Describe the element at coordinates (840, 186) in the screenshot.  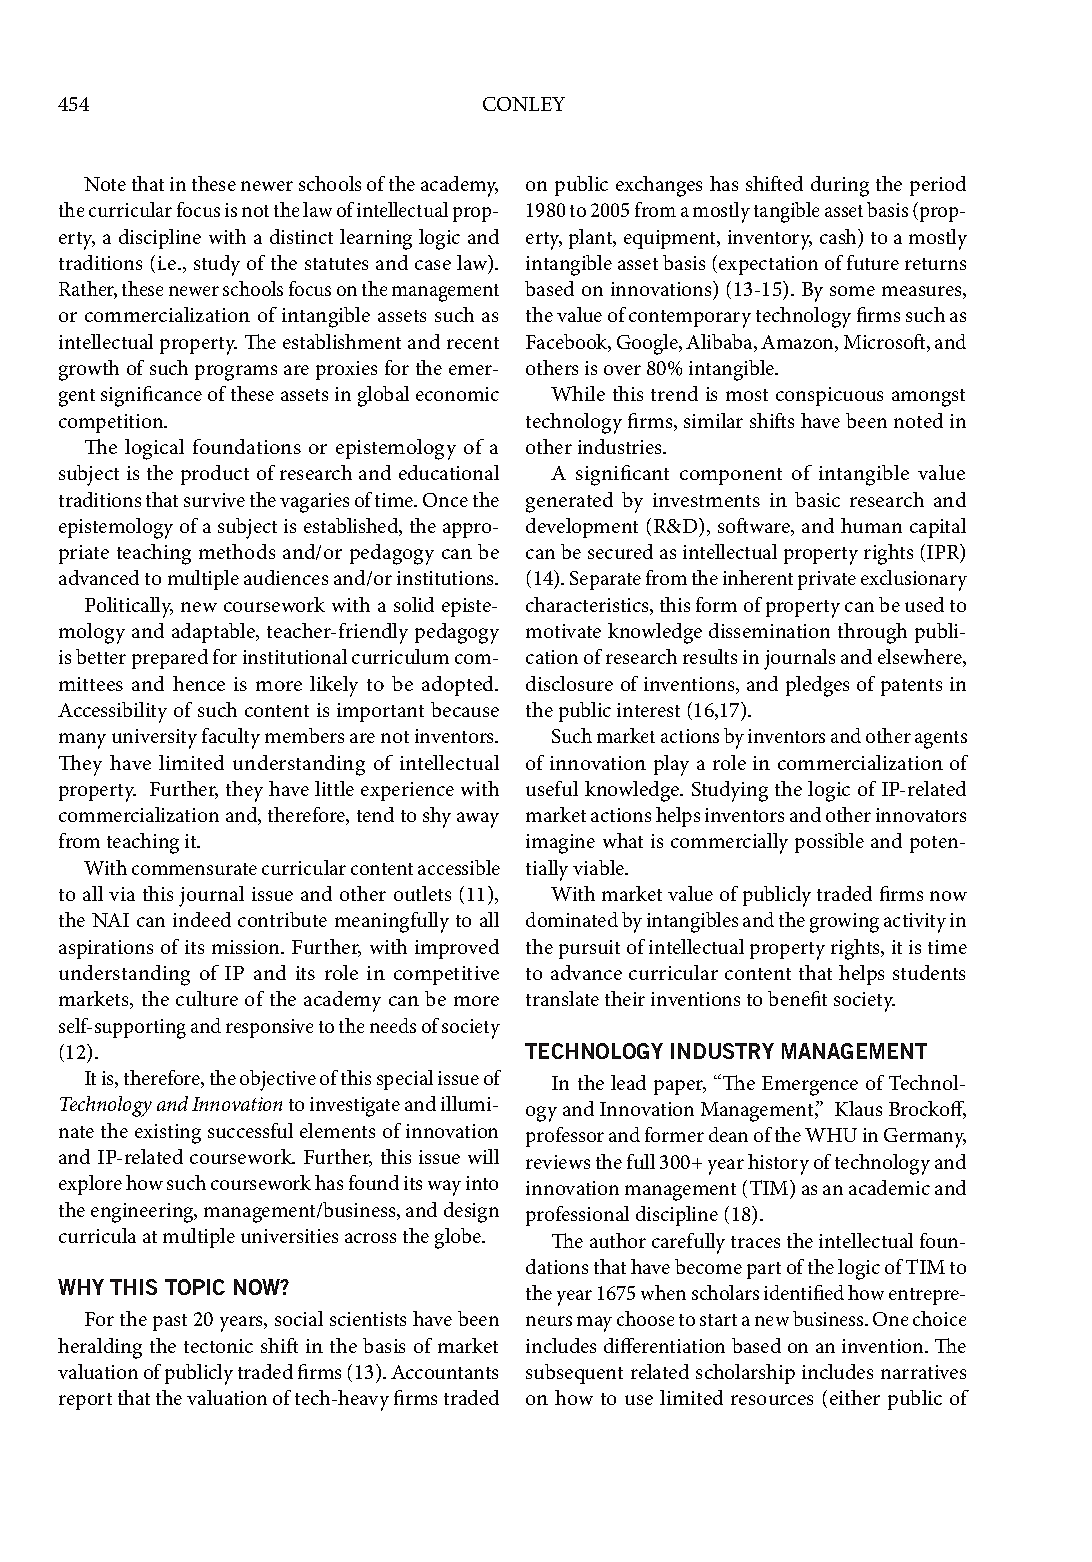
I see `during` at that location.
